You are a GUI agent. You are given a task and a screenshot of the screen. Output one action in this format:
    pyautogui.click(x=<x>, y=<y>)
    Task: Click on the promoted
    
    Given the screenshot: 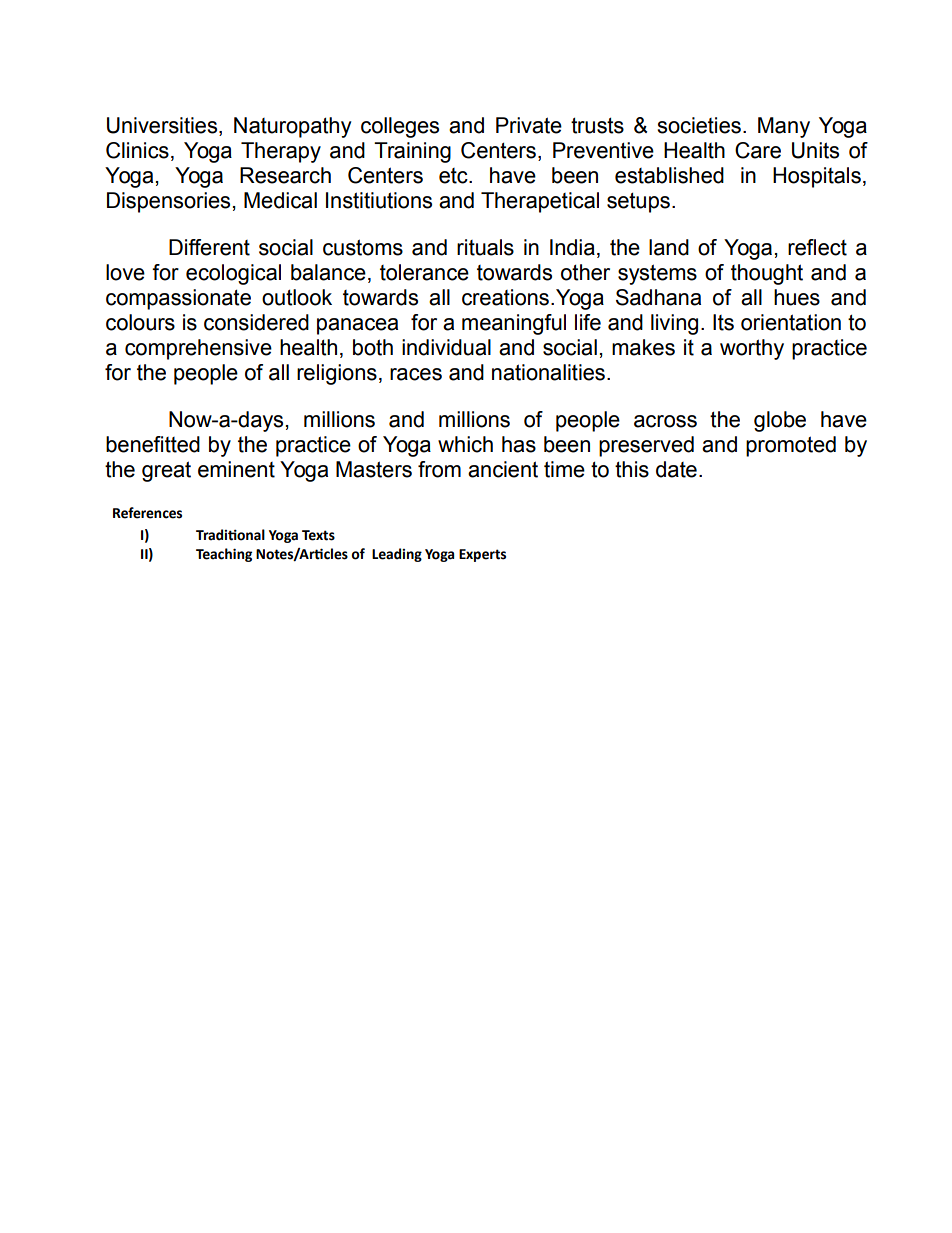 What is the action you would take?
    pyautogui.click(x=791, y=446)
